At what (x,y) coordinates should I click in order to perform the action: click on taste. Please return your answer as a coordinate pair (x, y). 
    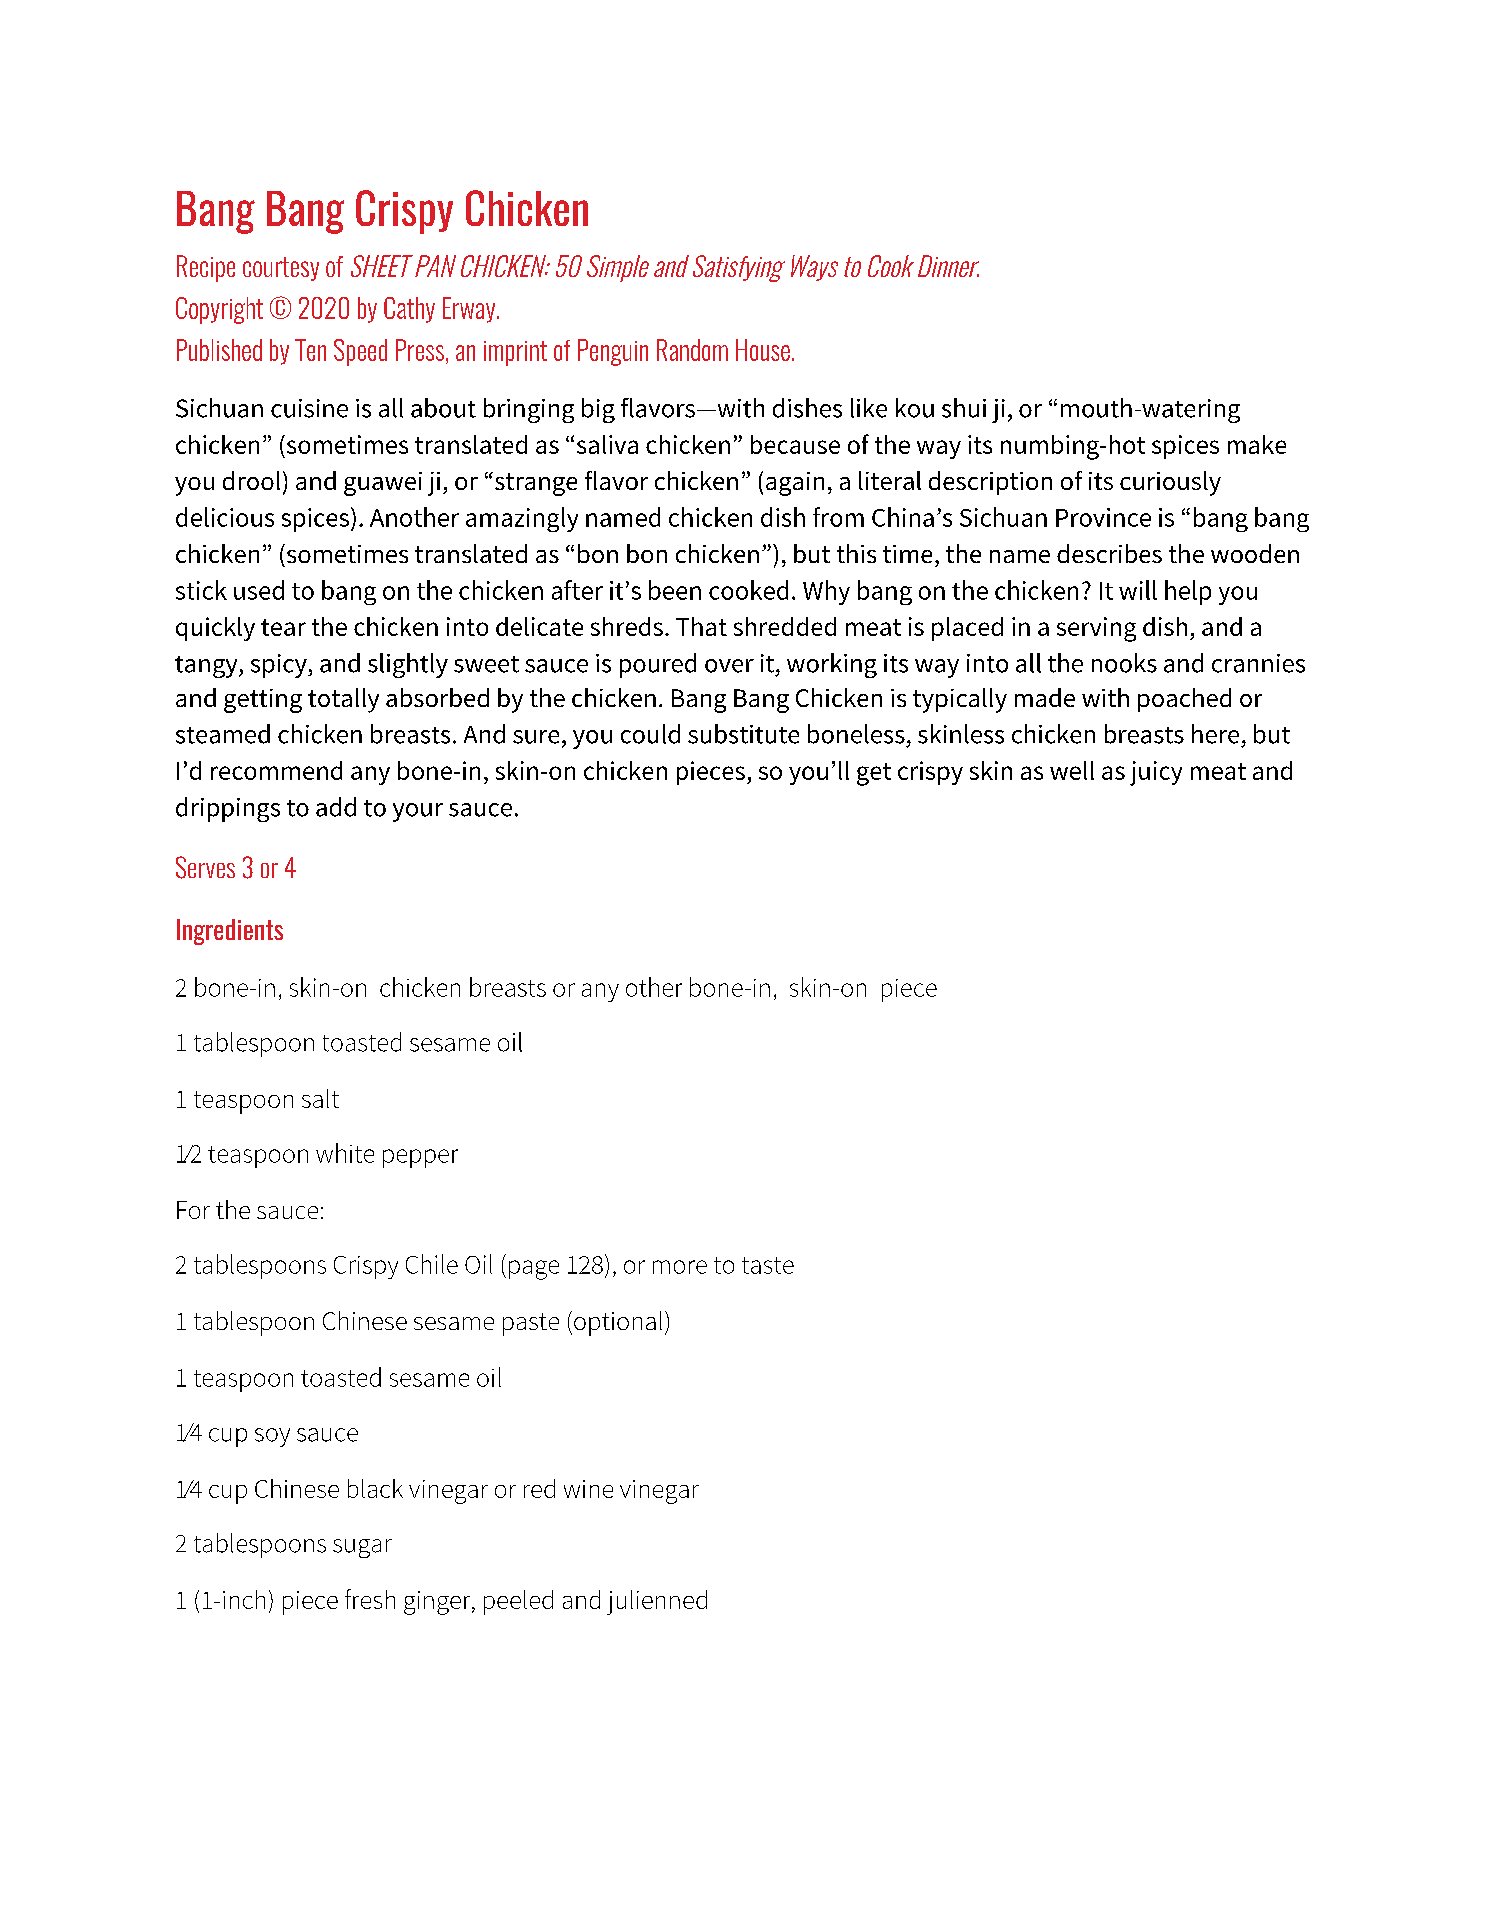
    Looking at the image, I should click on (768, 1265).
